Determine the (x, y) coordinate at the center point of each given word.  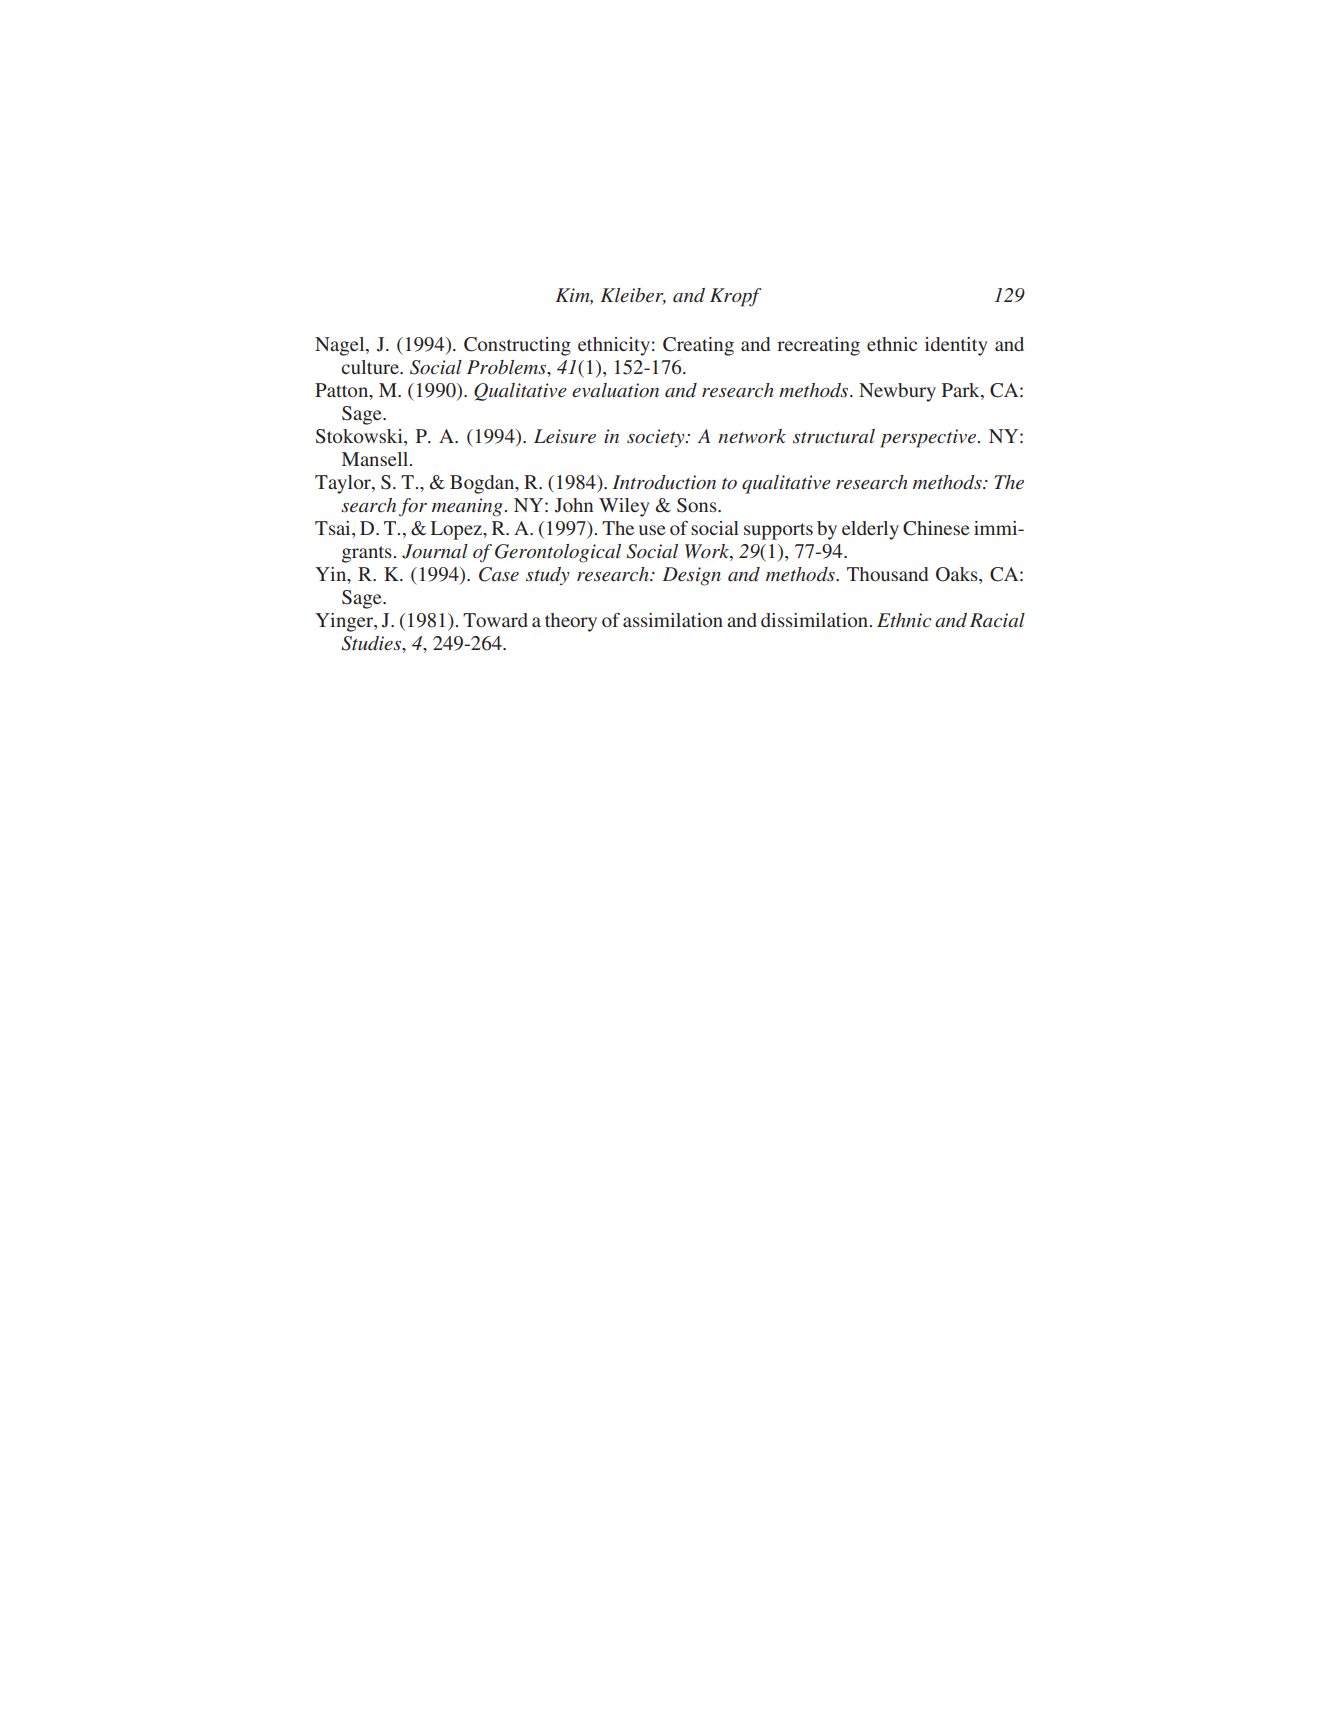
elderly (870, 530)
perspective (928, 438)
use (652, 530)
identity (956, 346)
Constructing (517, 346)
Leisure (565, 436)
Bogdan (483, 484)
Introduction (664, 482)
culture (371, 367)
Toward (495, 620)
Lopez (457, 530)
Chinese (936, 528)
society (657, 438)
